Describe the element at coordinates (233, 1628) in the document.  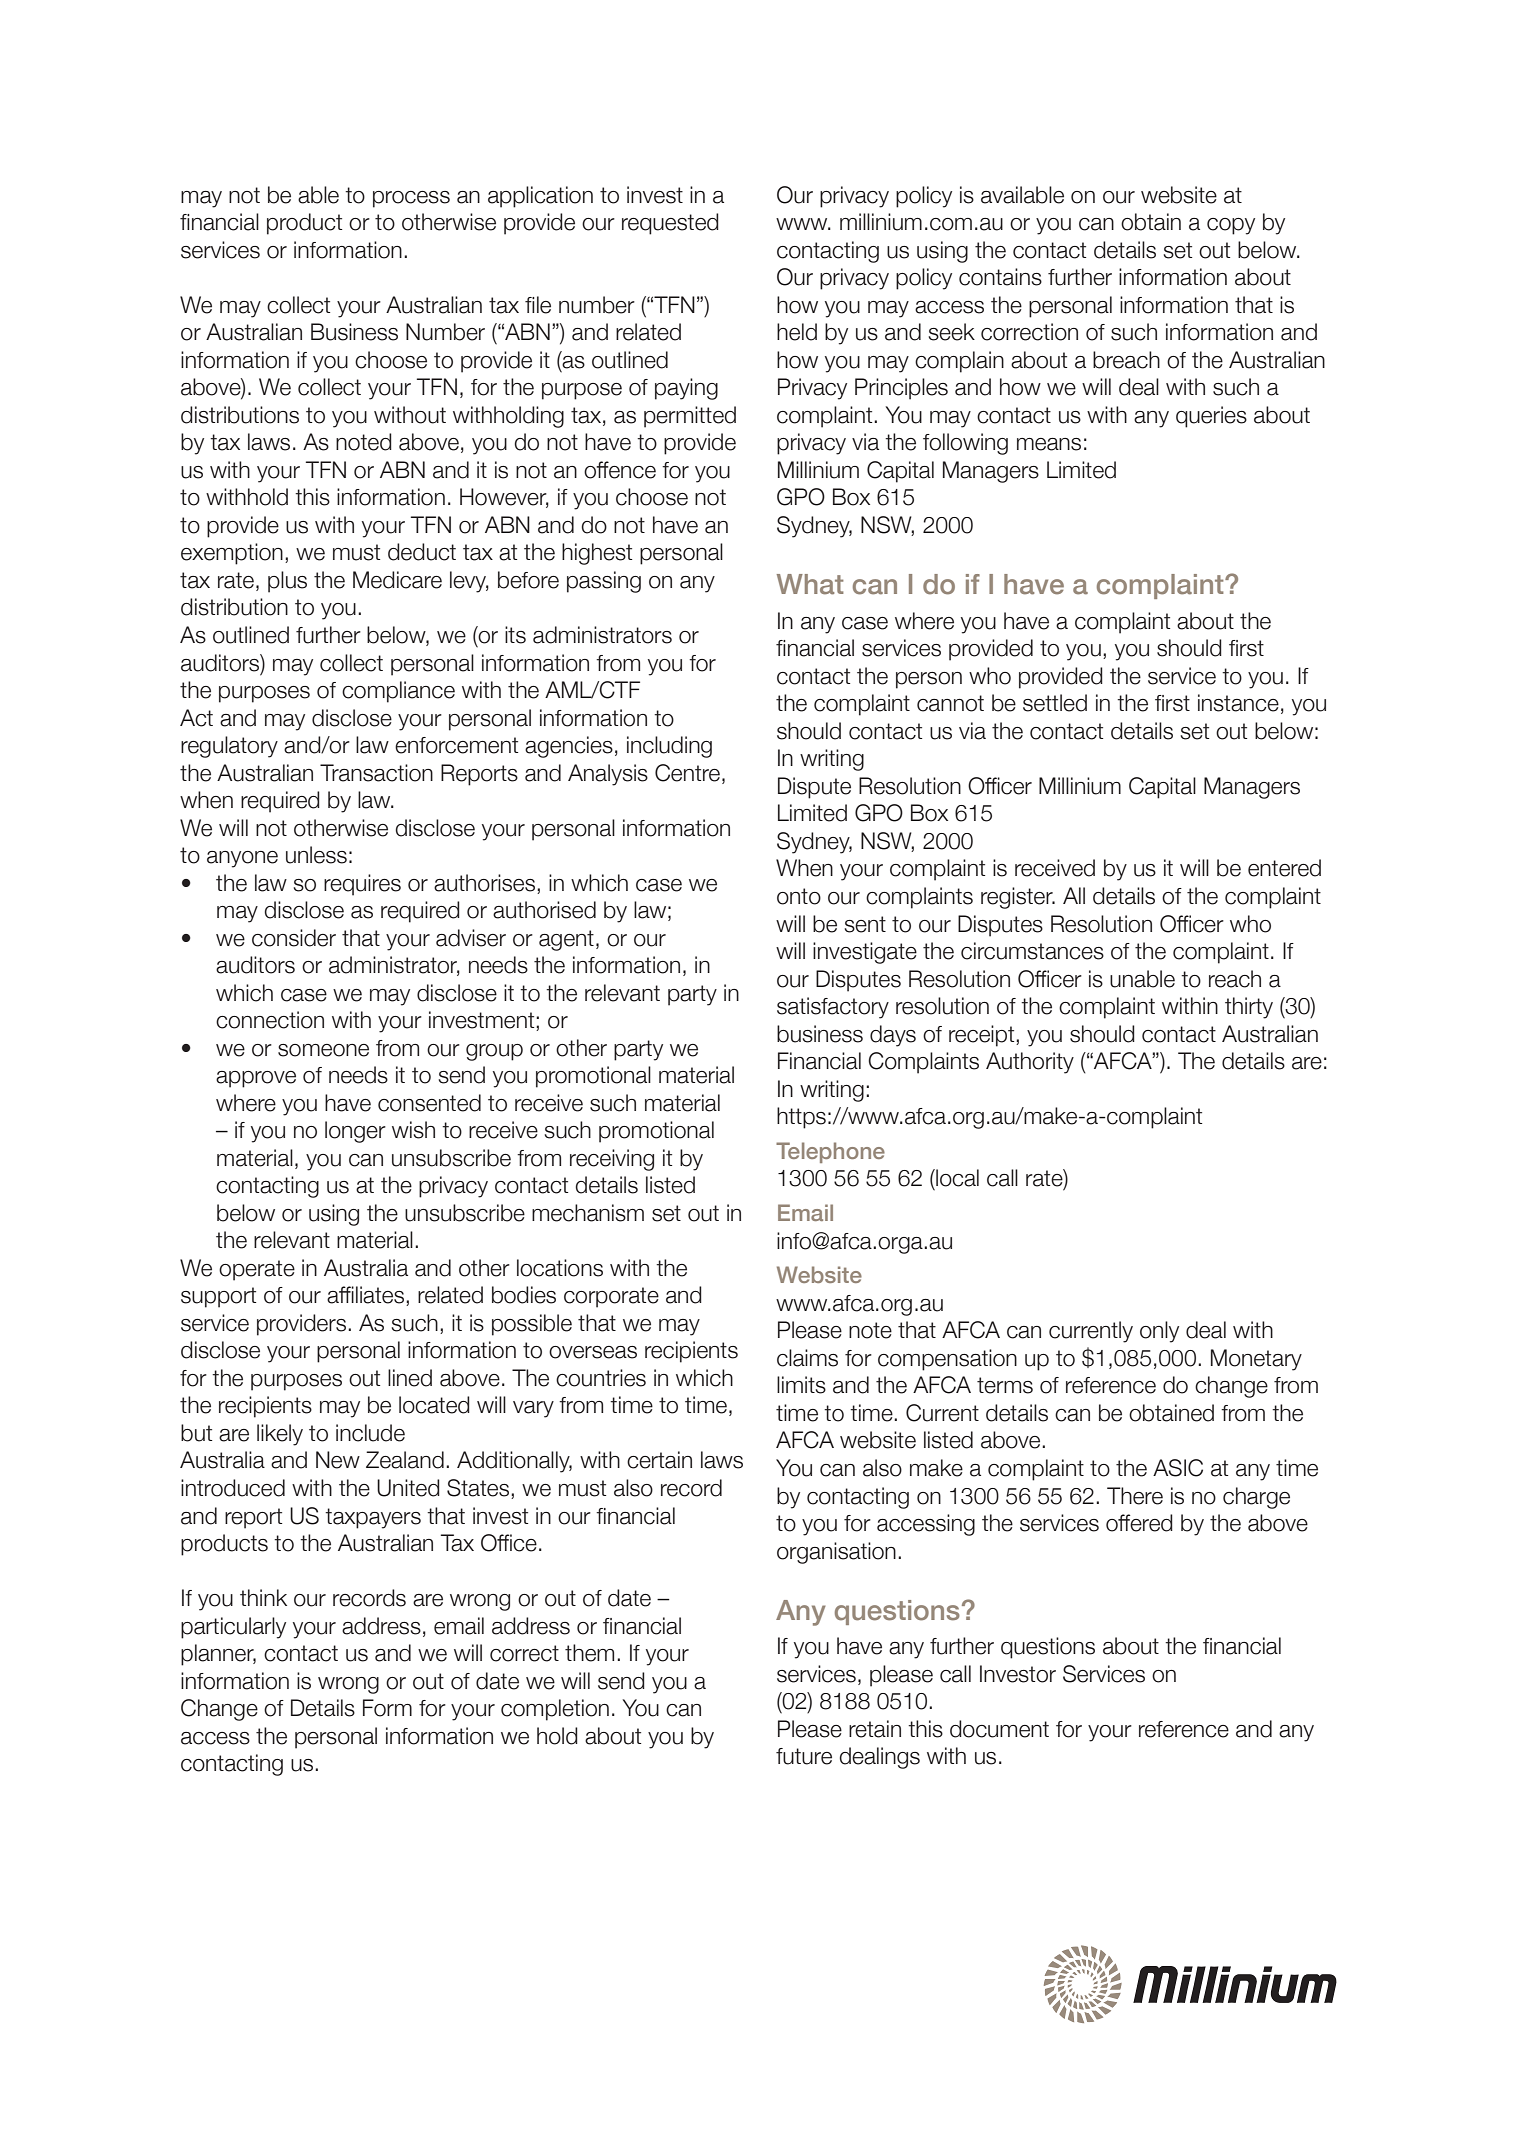
I see `particularly` at that location.
